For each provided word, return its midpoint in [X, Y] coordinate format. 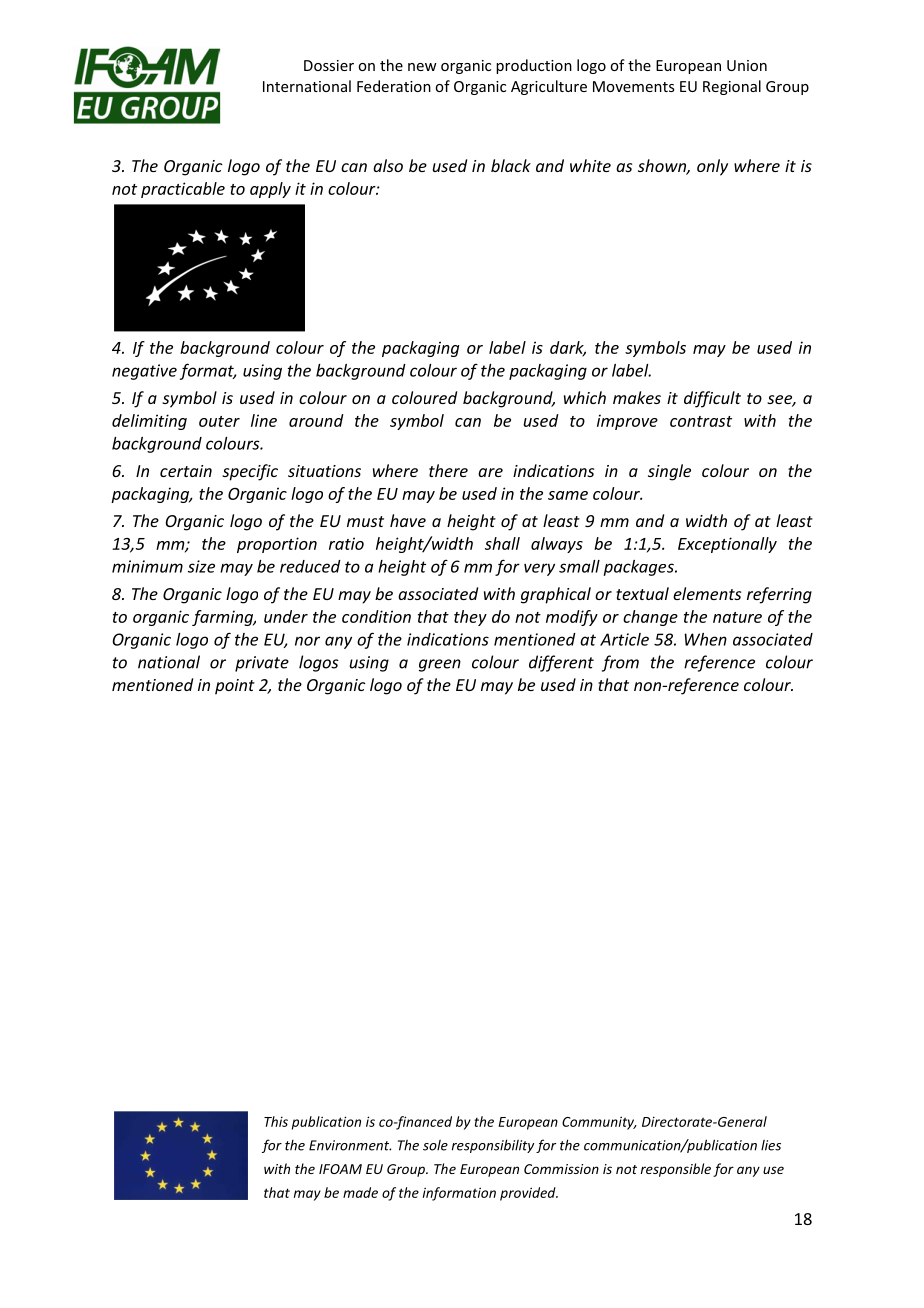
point [235, 687]
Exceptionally [727, 545]
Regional [732, 87]
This [276, 1121]
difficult [712, 399]
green [440, 665]
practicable [183, 190]
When [705, 639]
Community [599, 1123]
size [201, 566]
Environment [350, 1145]
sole [435, 1145]
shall [502, 543]
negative [144, 372]
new [422, 67]
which [585, 397]
